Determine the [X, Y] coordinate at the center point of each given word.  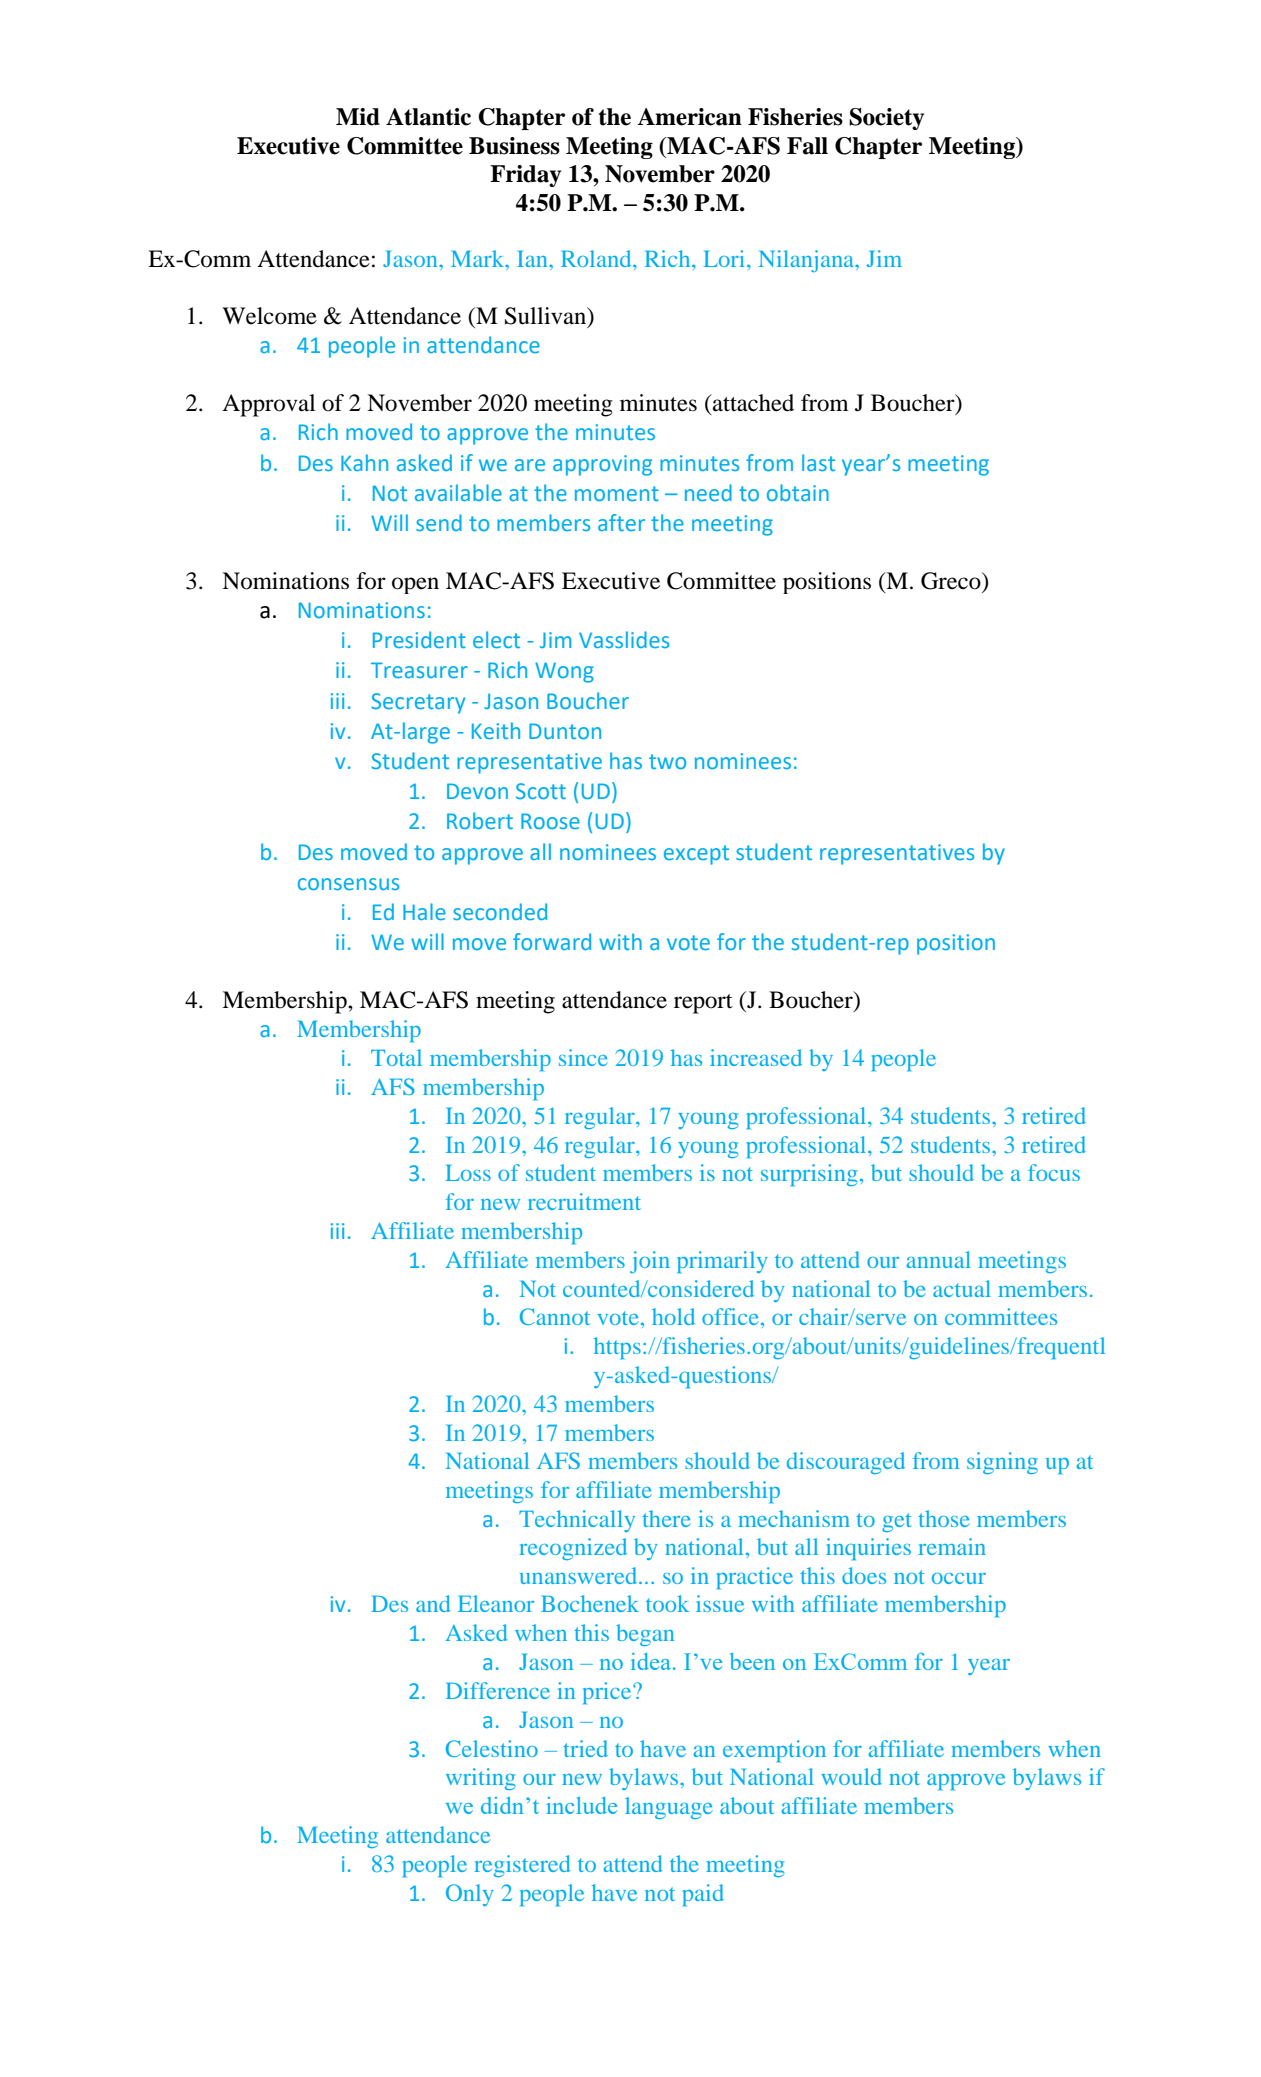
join [650, 1262]
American [689, 117]
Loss [468, 1173]
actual [962, 1288]
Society [886, 119]
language [669, 1808]
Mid [358, 117]
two [667, 761]
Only [470, 1895]
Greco [952, 581]
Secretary [418, 703]
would [851, 1776]
